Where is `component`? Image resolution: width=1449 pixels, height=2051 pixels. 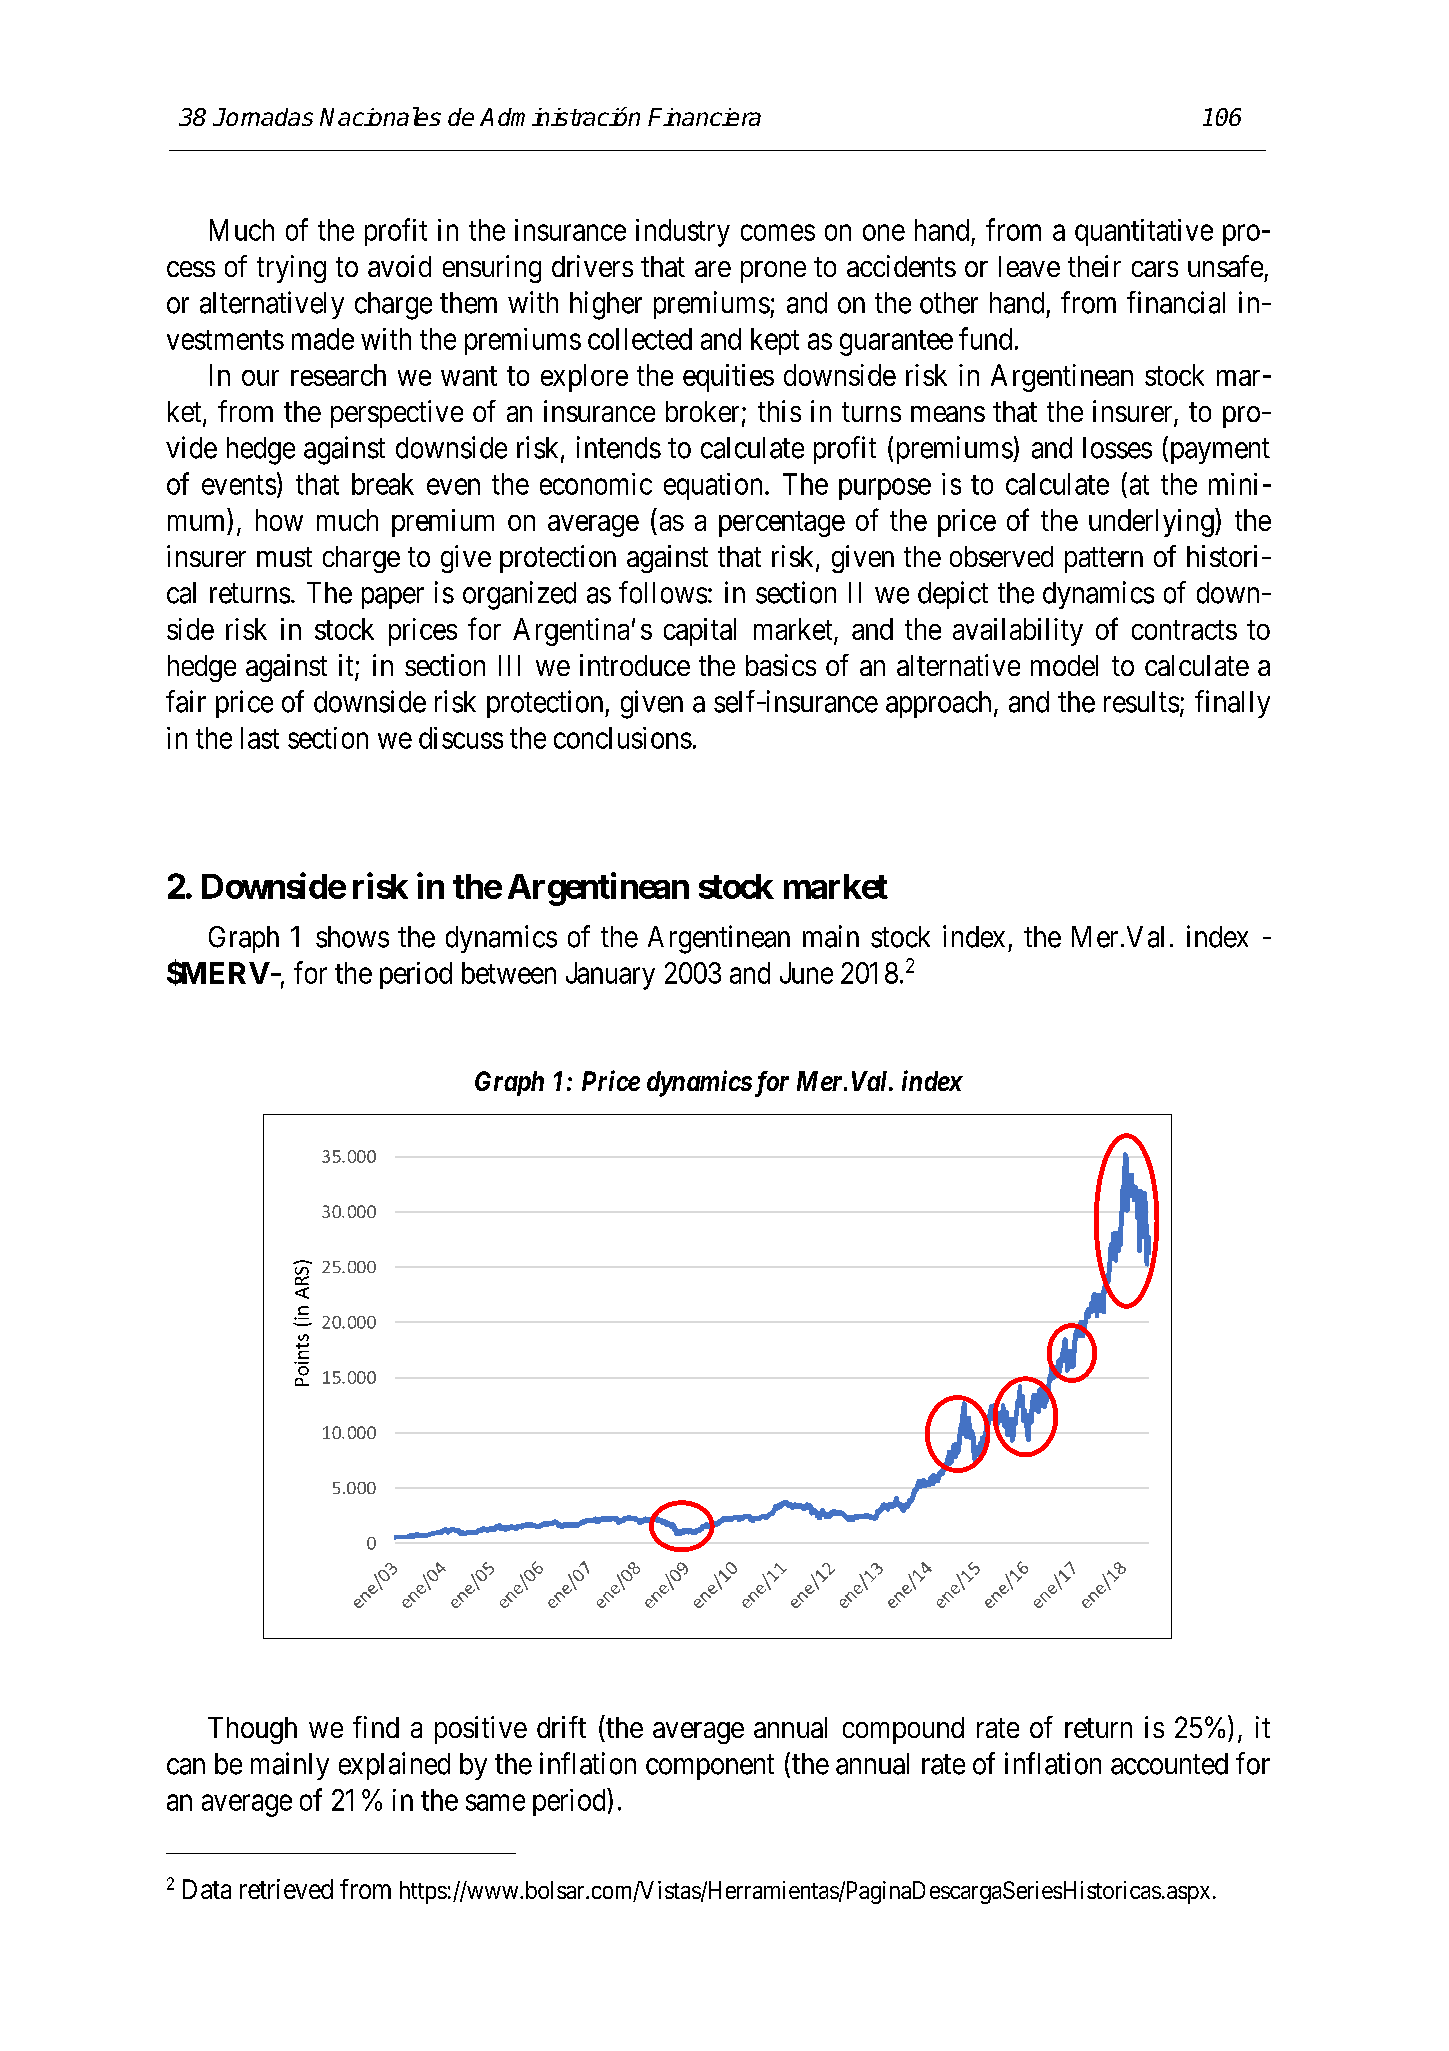 component is located at coordinates (710, 1767).
